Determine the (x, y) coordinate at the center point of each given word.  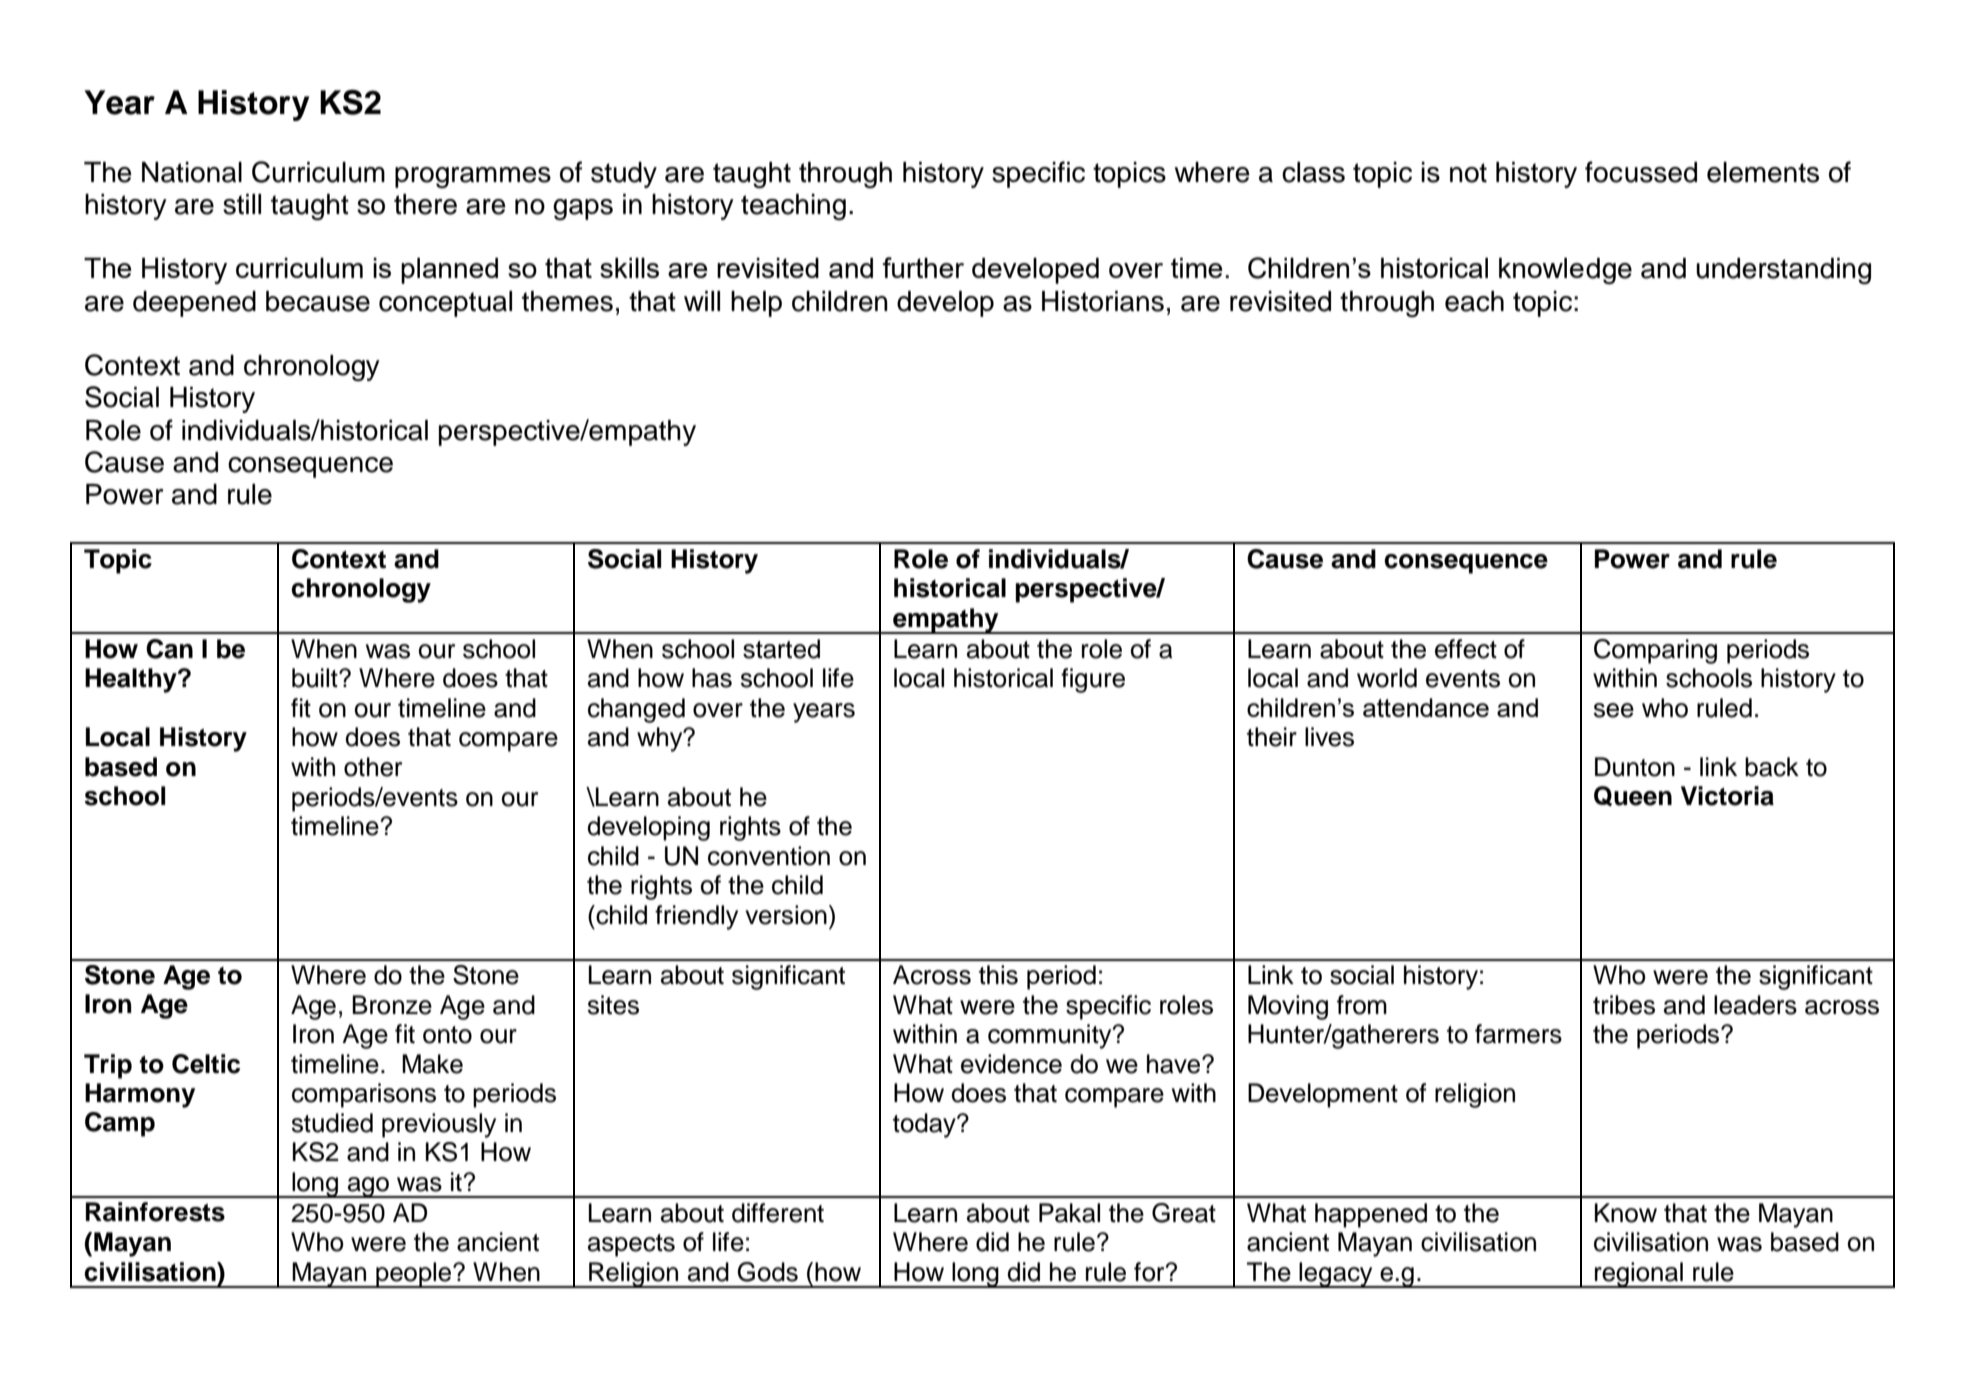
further (923, 267)
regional (1639, 1275)
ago (368, 1187)
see (1613, 710)
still (242, 204)
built (316, 678)
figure (1093, 680)
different (778, 1213)
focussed (1641, 172)
